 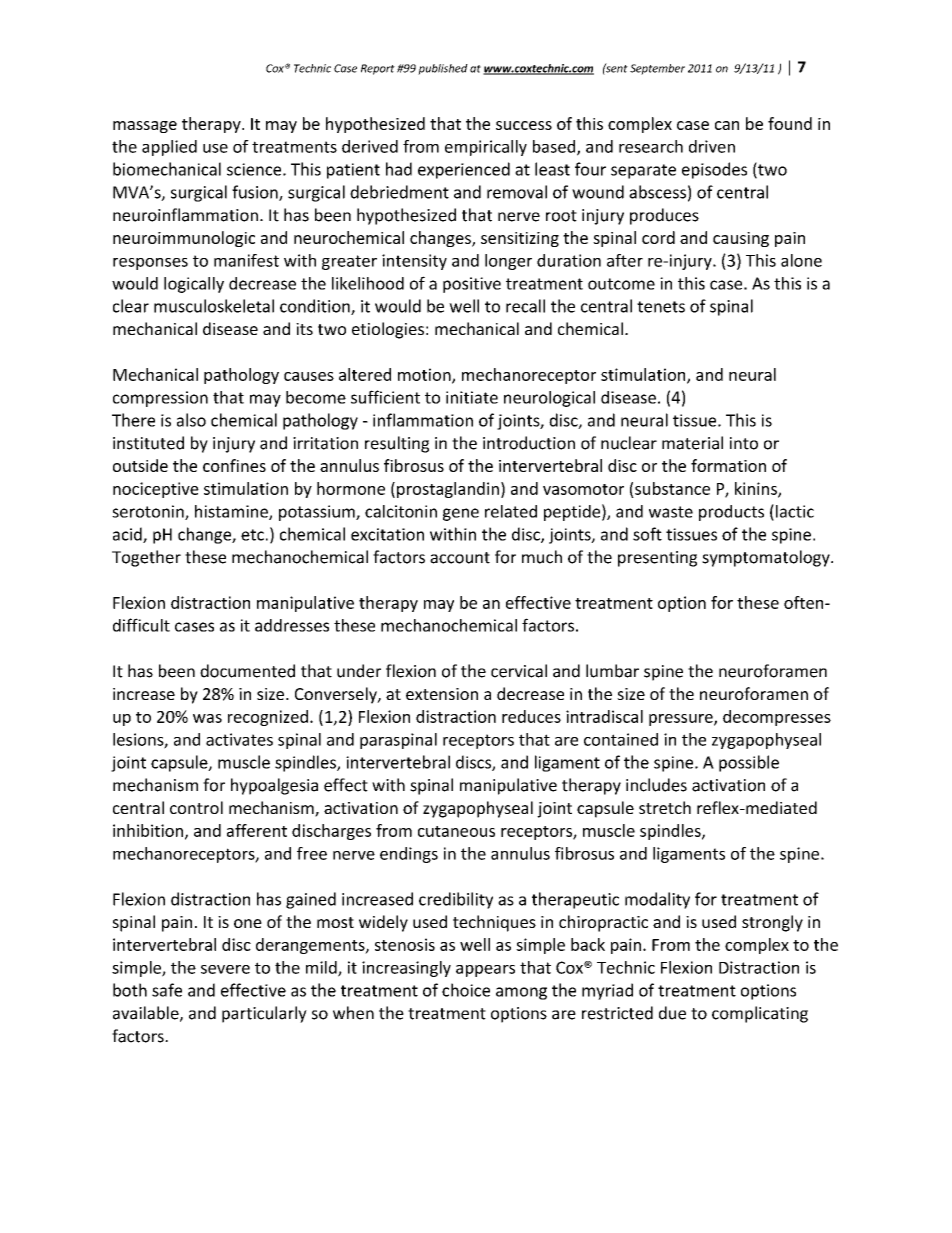 What do you see at coordinates (731, 513) in the screenshot?
I see `products` at bounding box center [731, 513].
